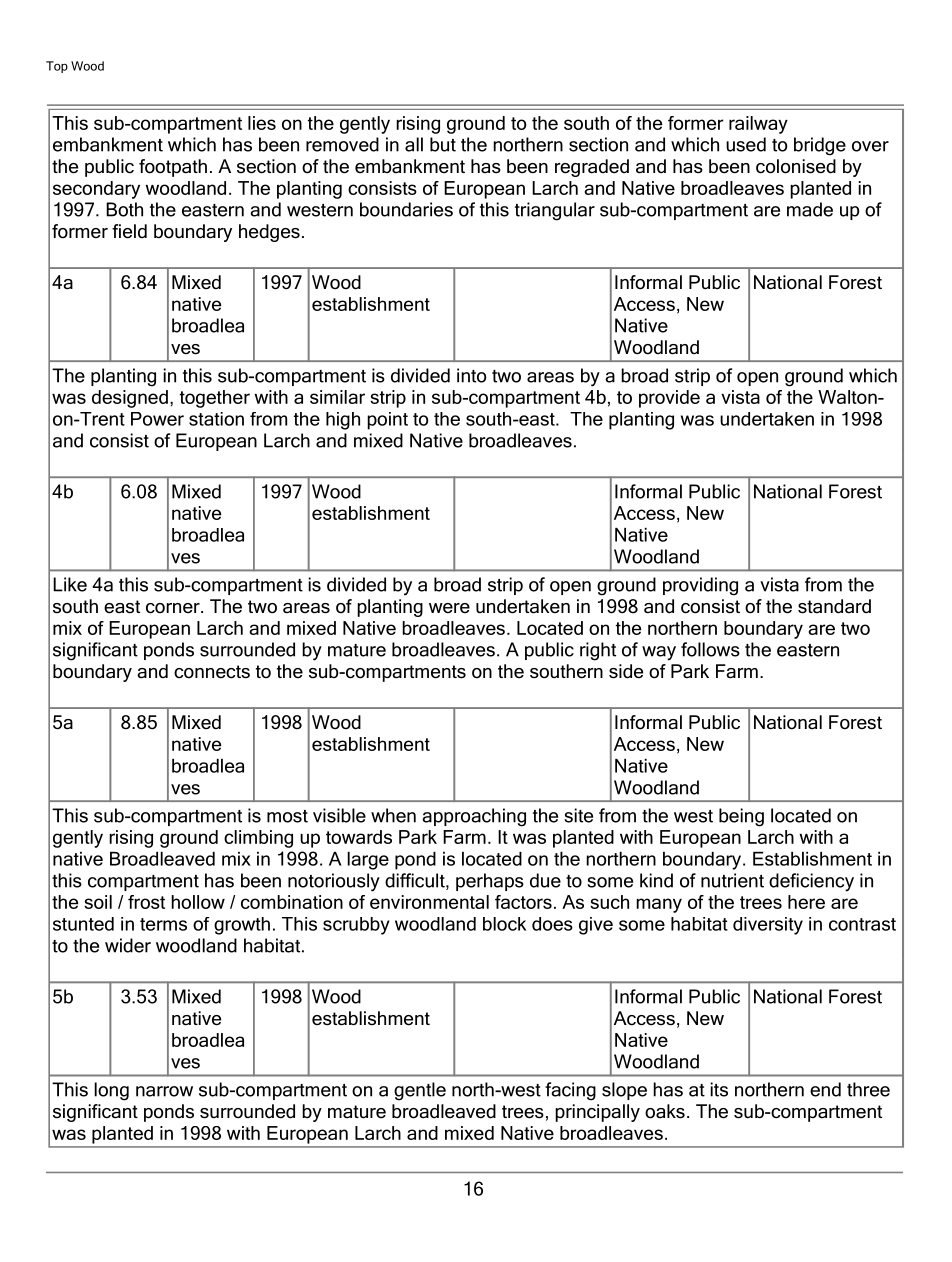 This screenshot has height=1262, width=952. Describe the element at coordinates (420, 1091) in the screenshot. I see `gentle` at that location.
